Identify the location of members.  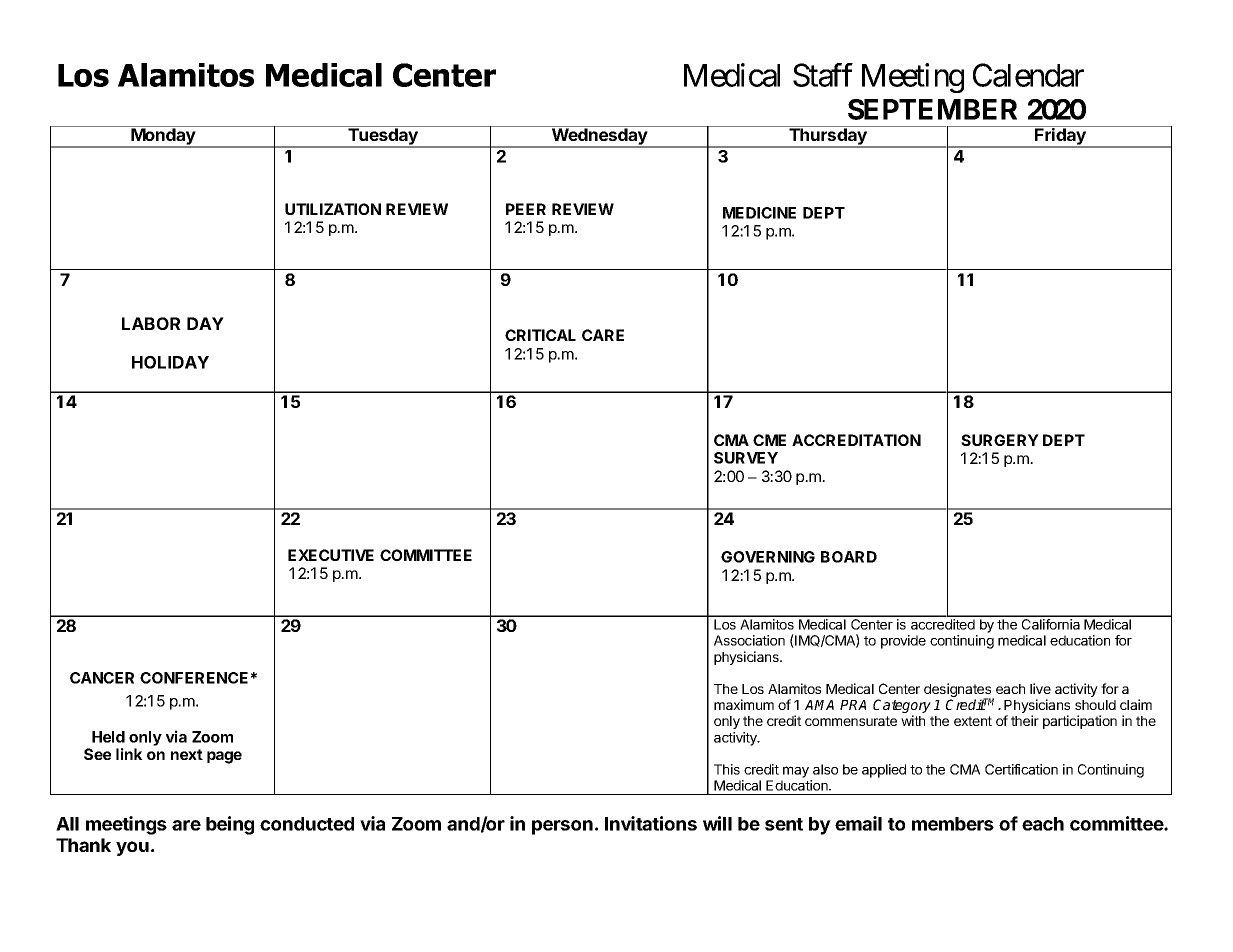
(953, 824).
